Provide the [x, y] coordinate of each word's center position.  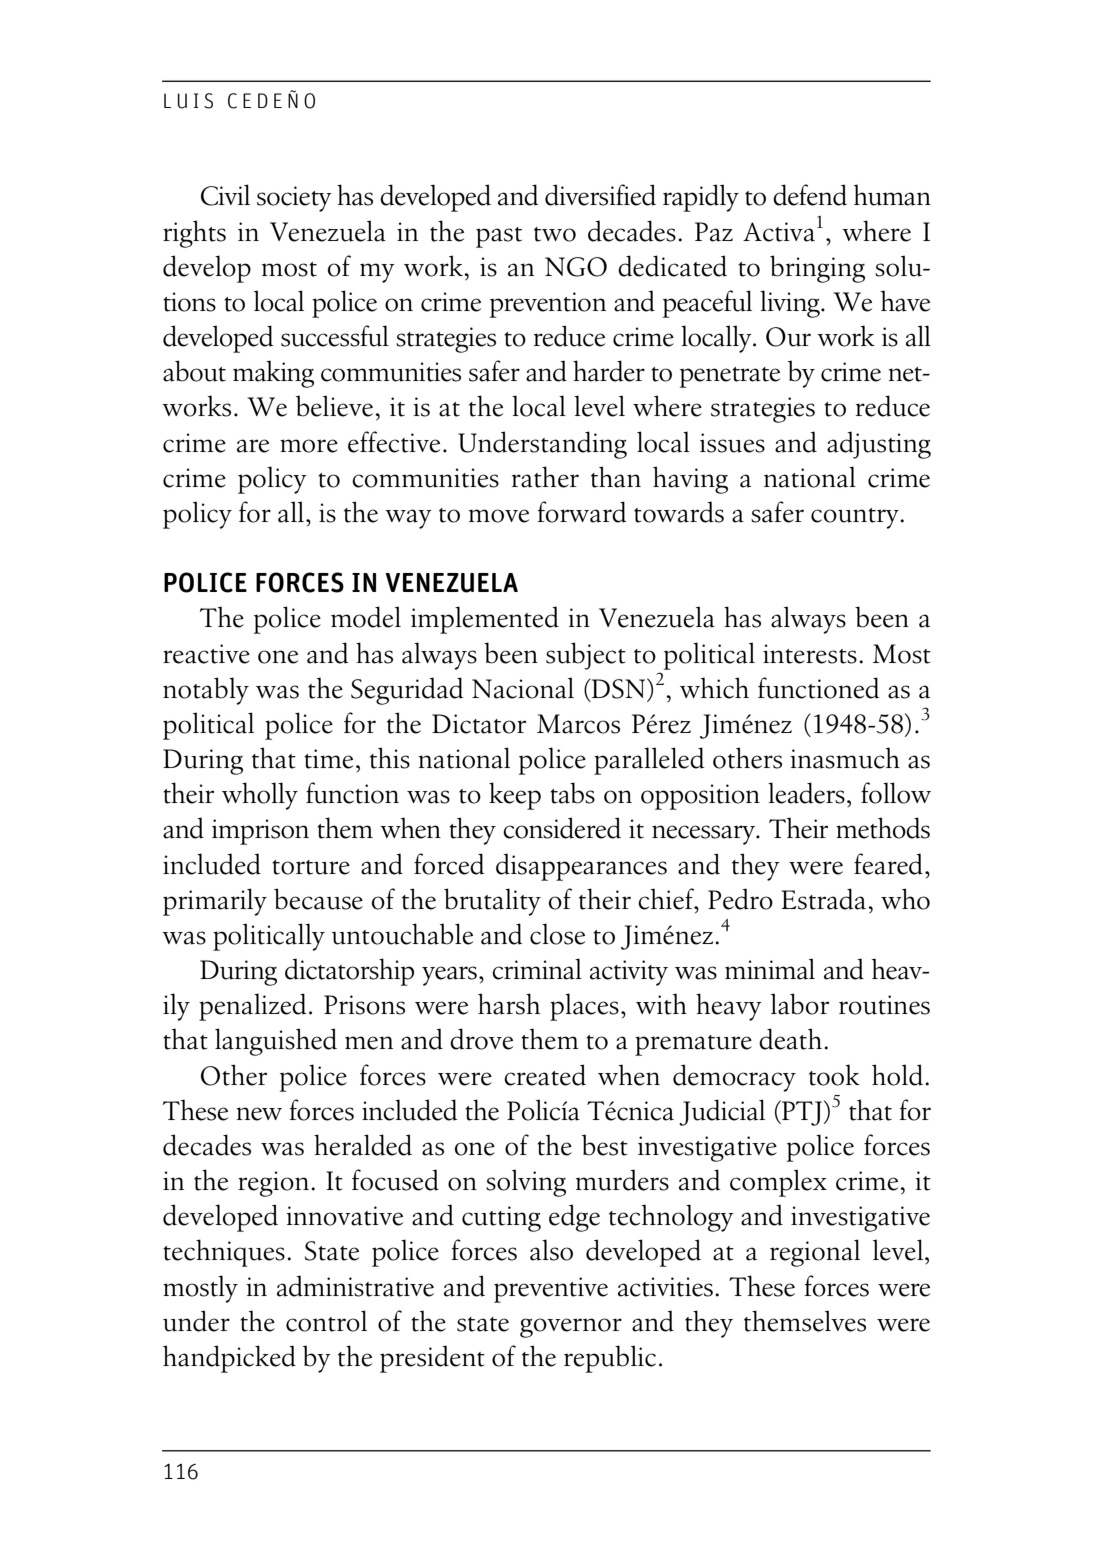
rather [545, 477]
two [555, 234]
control [326, 1321]
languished [276, 1042]
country [856, 518]
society [294, 199]
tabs [572, 793]
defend [810, 195]
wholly [260, 796]
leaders [806, 793]
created [545, 1075]
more [309, 446]
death [790, 1039]
